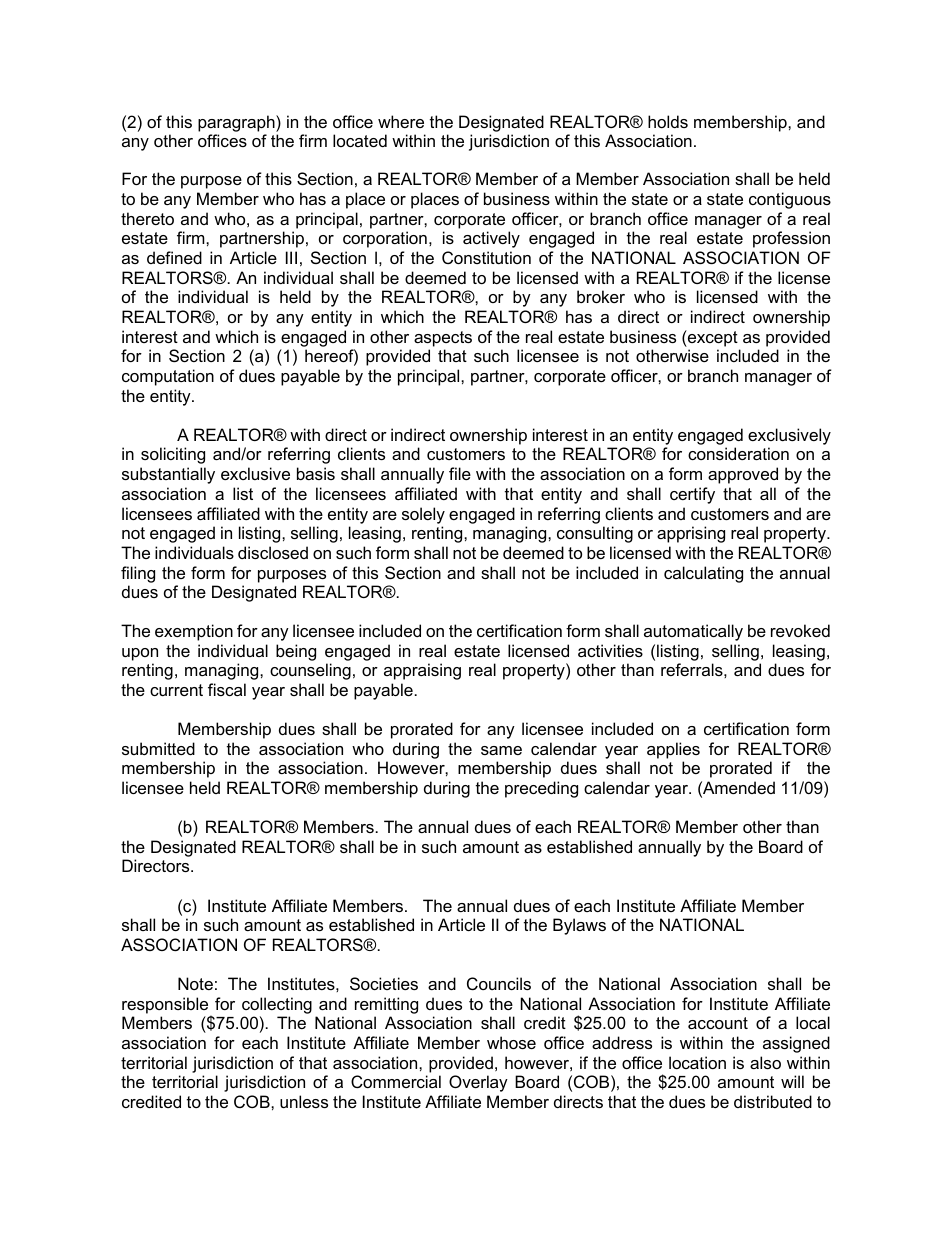 This screenshot has height=1233, width=952. What do you see at coordinates (668, 121) in the screenshot?
I see `holds` at bounding box center [668, 121].
